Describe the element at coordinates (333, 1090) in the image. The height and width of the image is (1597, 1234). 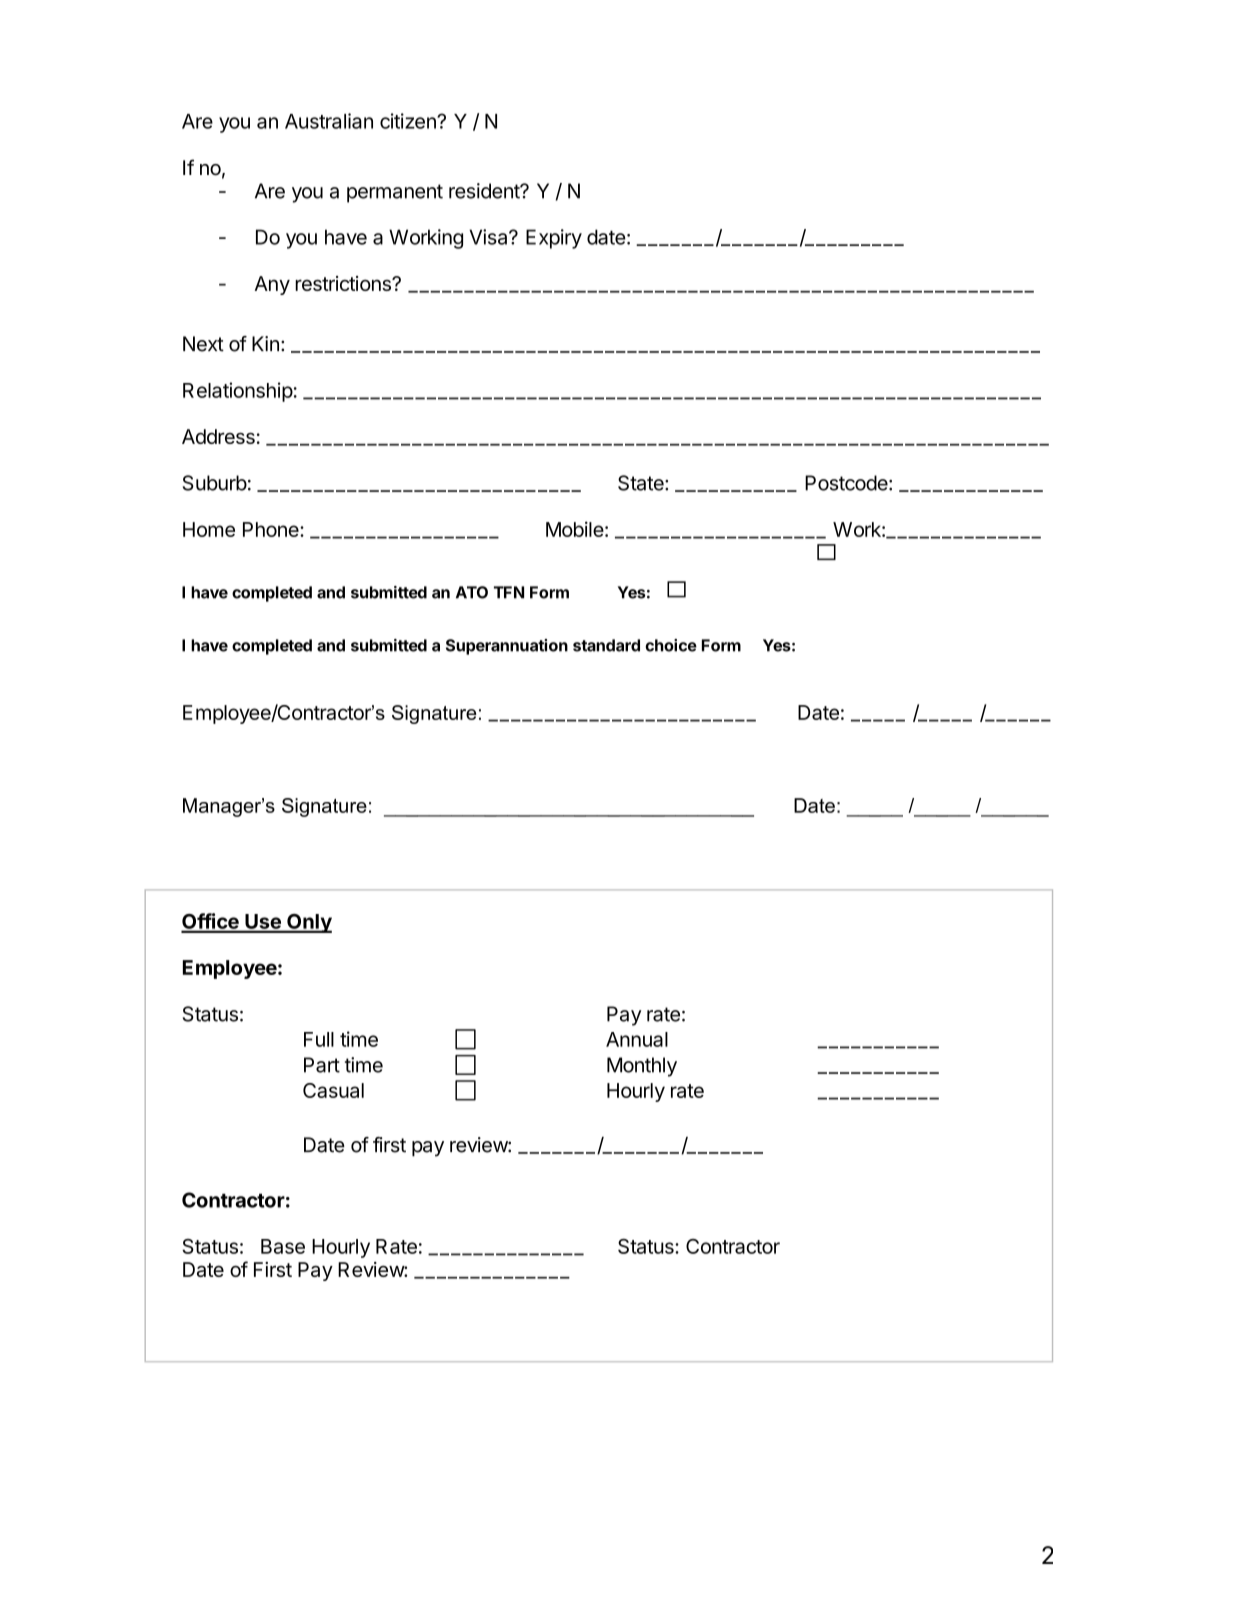
I see `Casual` at that location.
